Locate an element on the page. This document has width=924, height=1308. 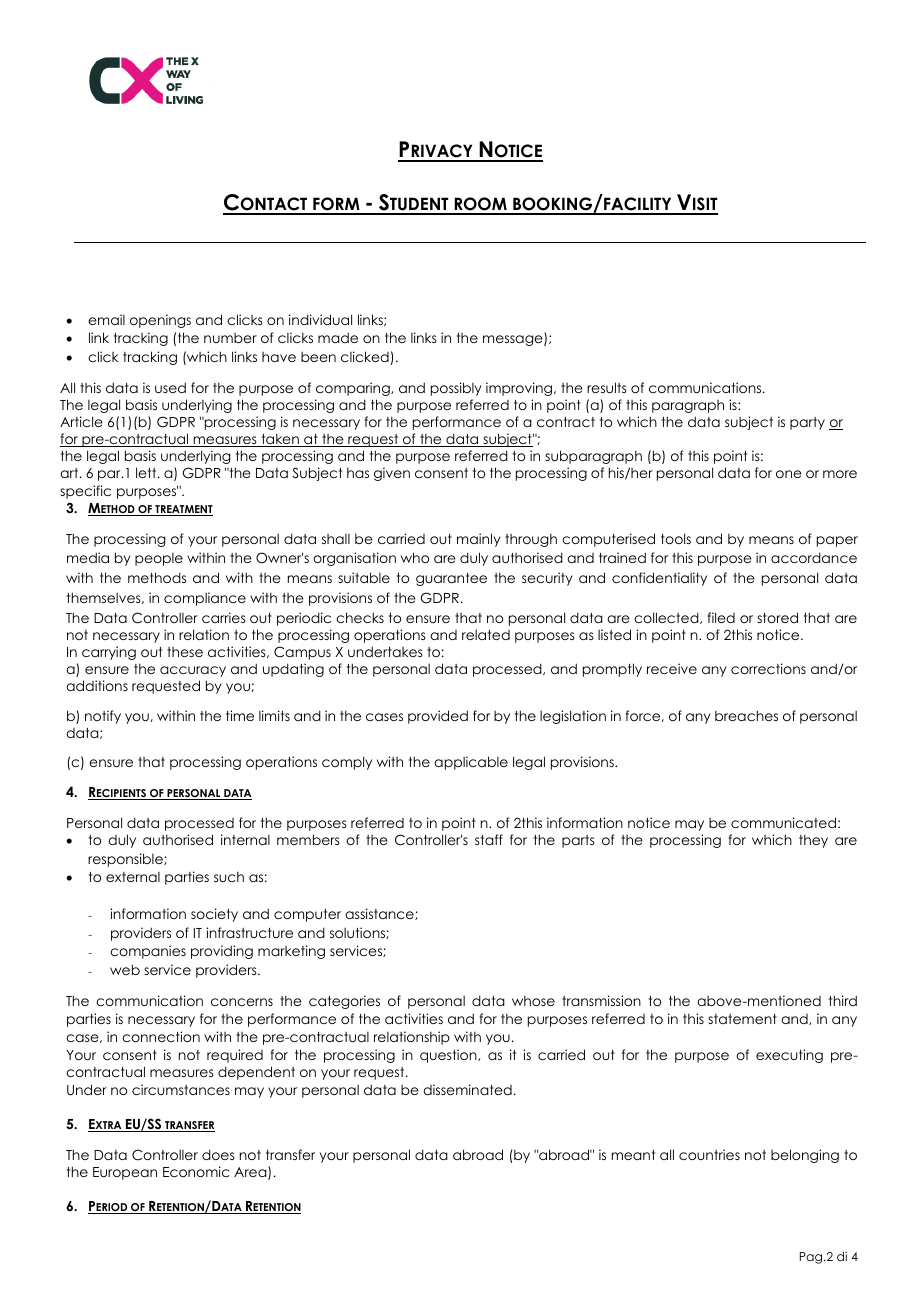
internal is located at coordinates (245, 839).
